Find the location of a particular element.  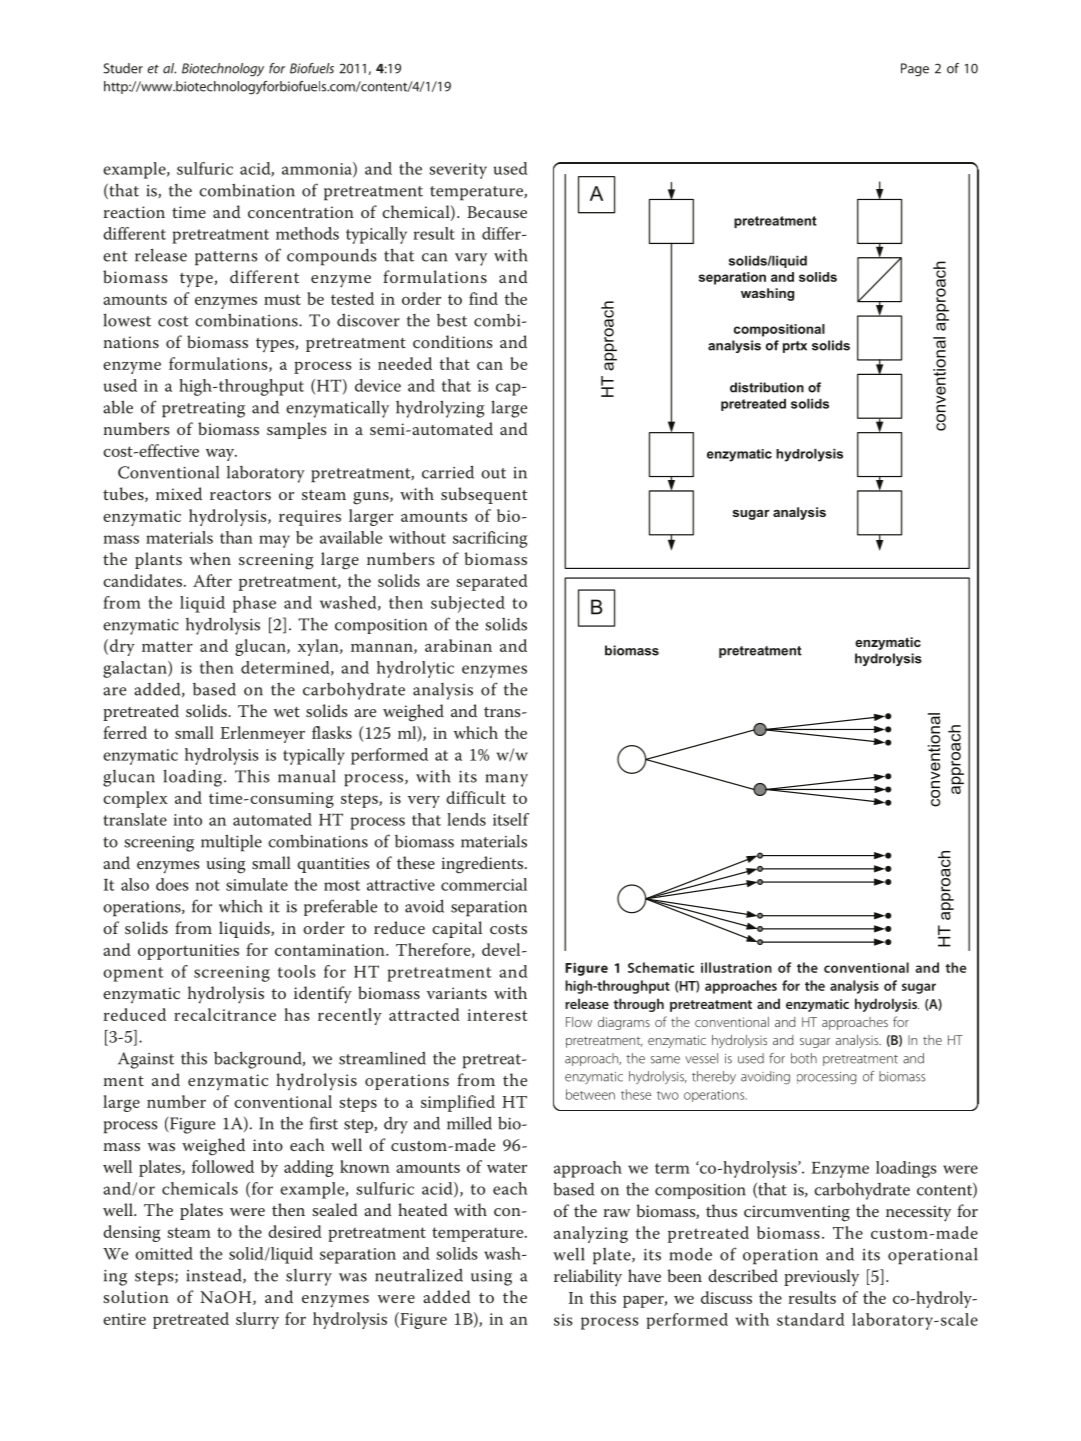

many is located at coordinates (507, 780).
